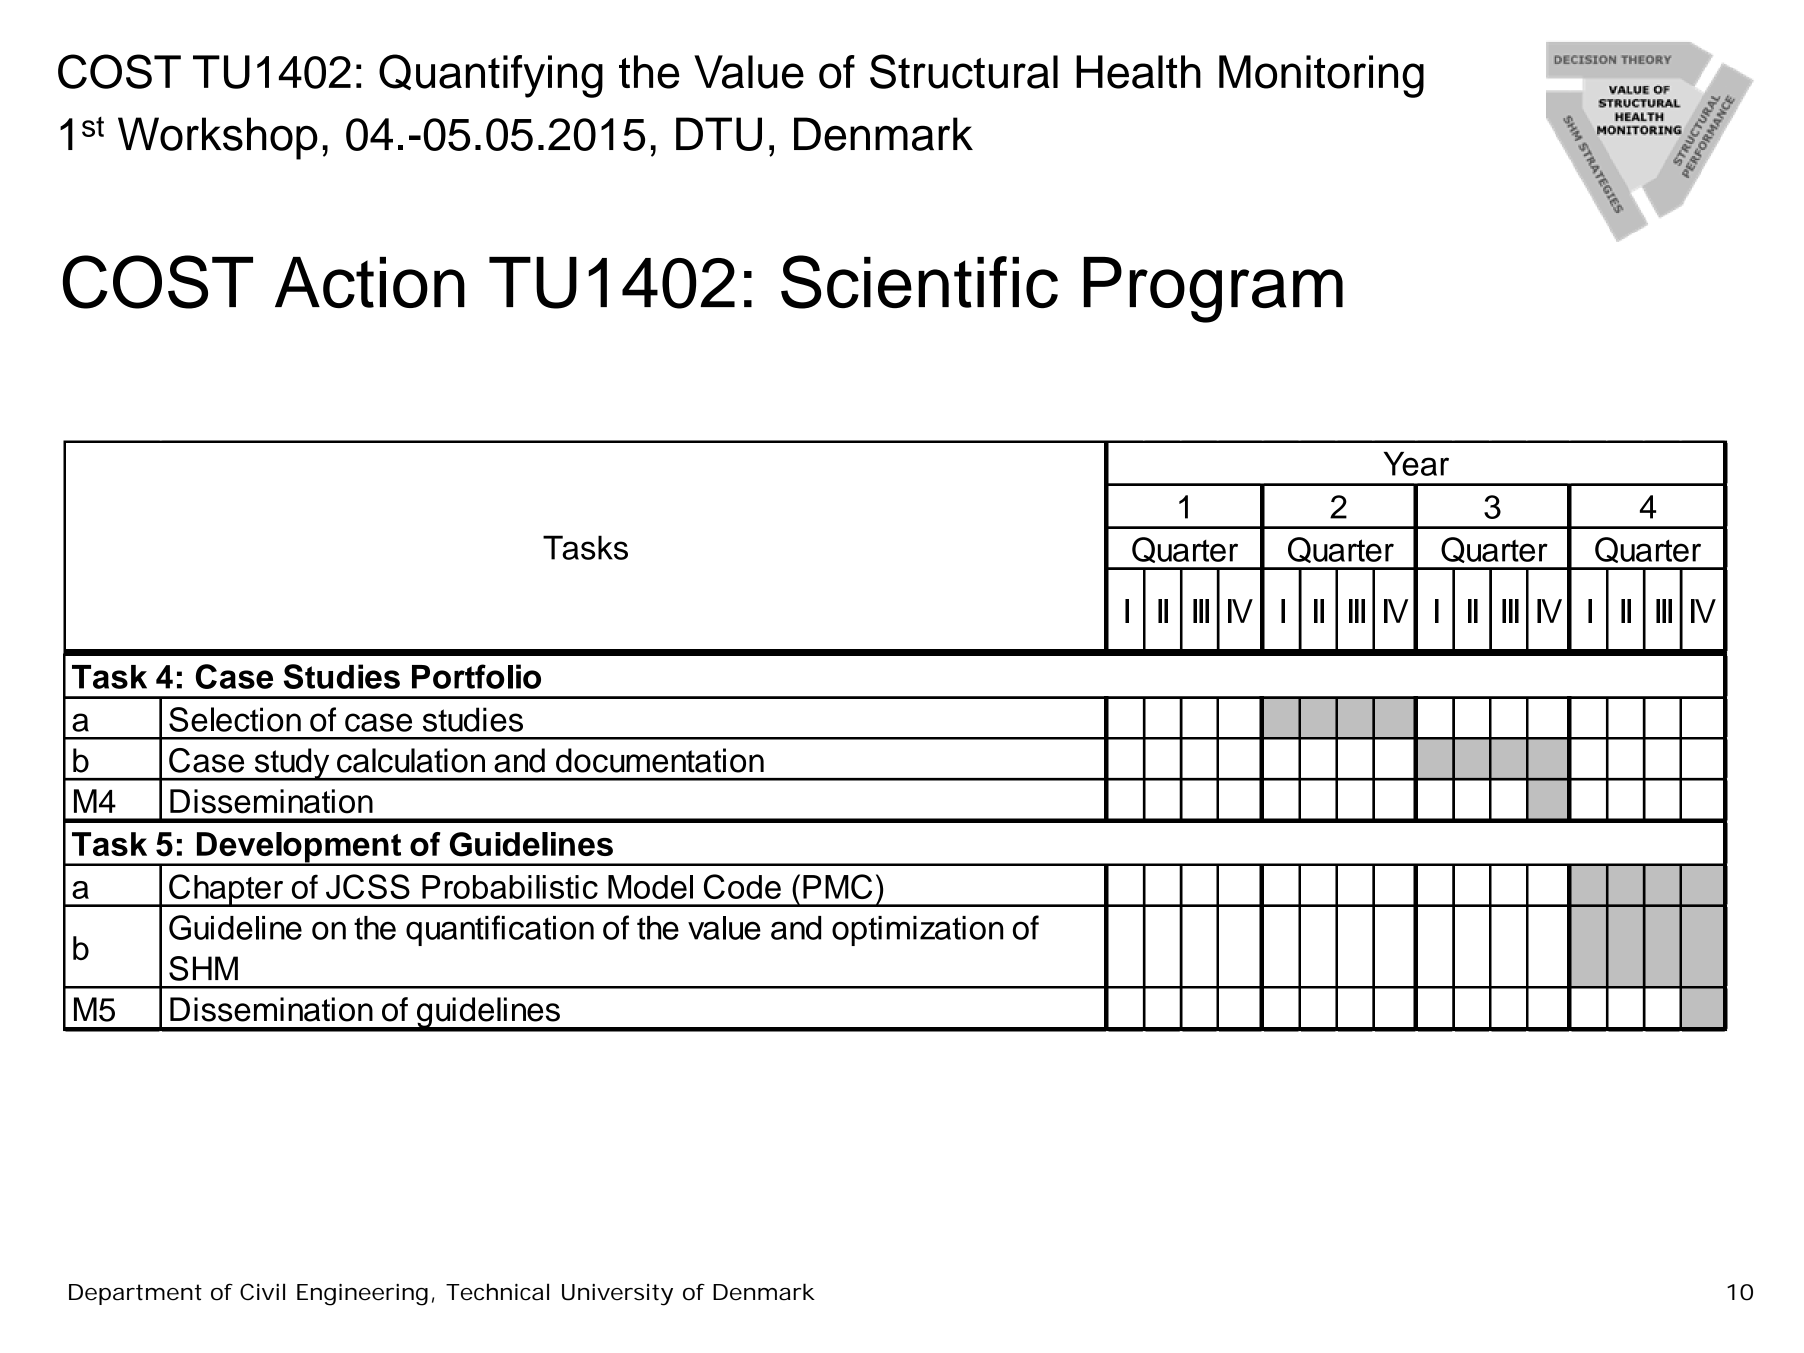 The width and height of the screenshot is (1804, 1353). I want to click on Monitoring, so click(1321, 76).
